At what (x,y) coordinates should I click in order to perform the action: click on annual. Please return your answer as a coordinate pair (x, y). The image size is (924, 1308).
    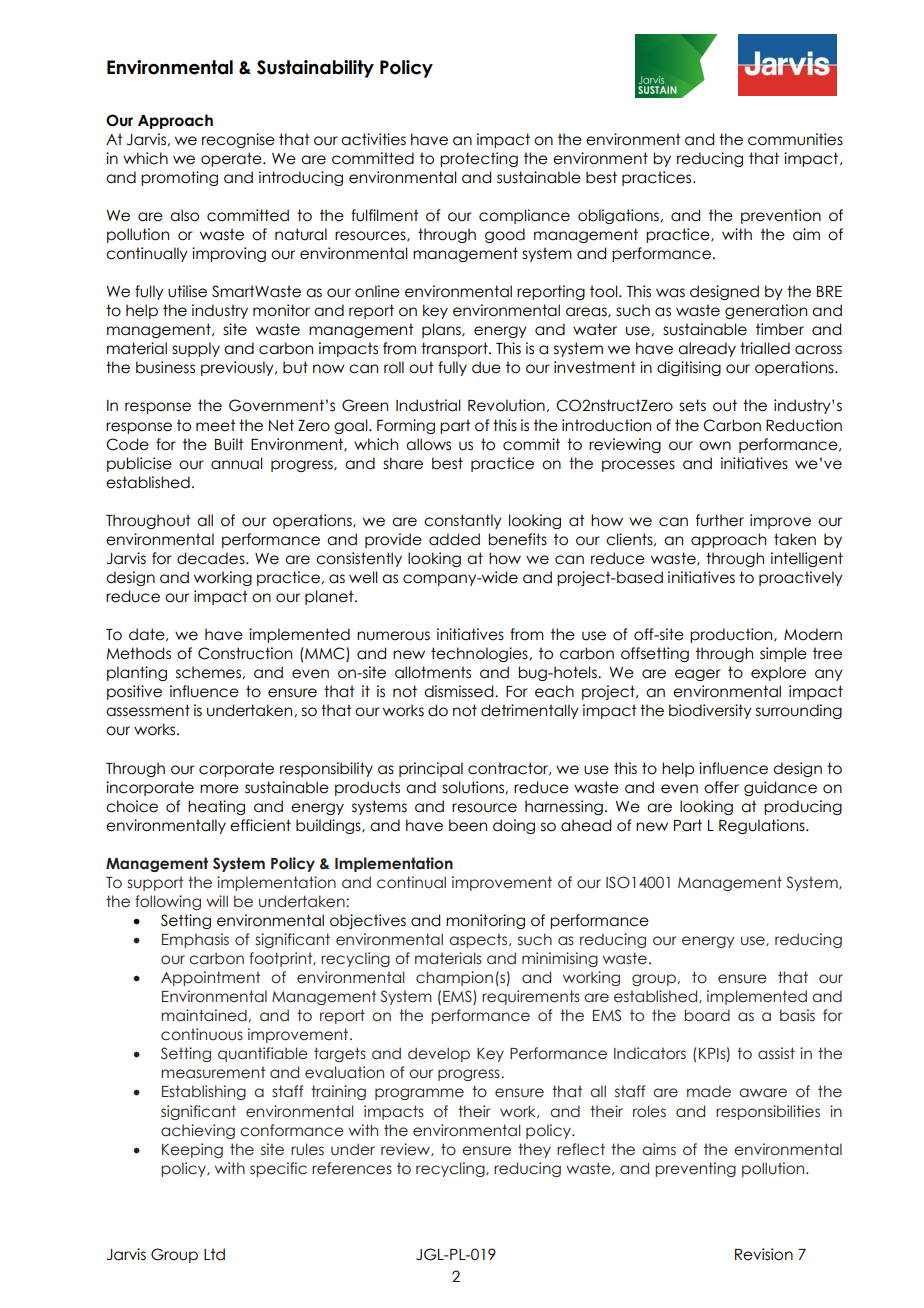
    Looking at the image, I should click on (237, 463).
